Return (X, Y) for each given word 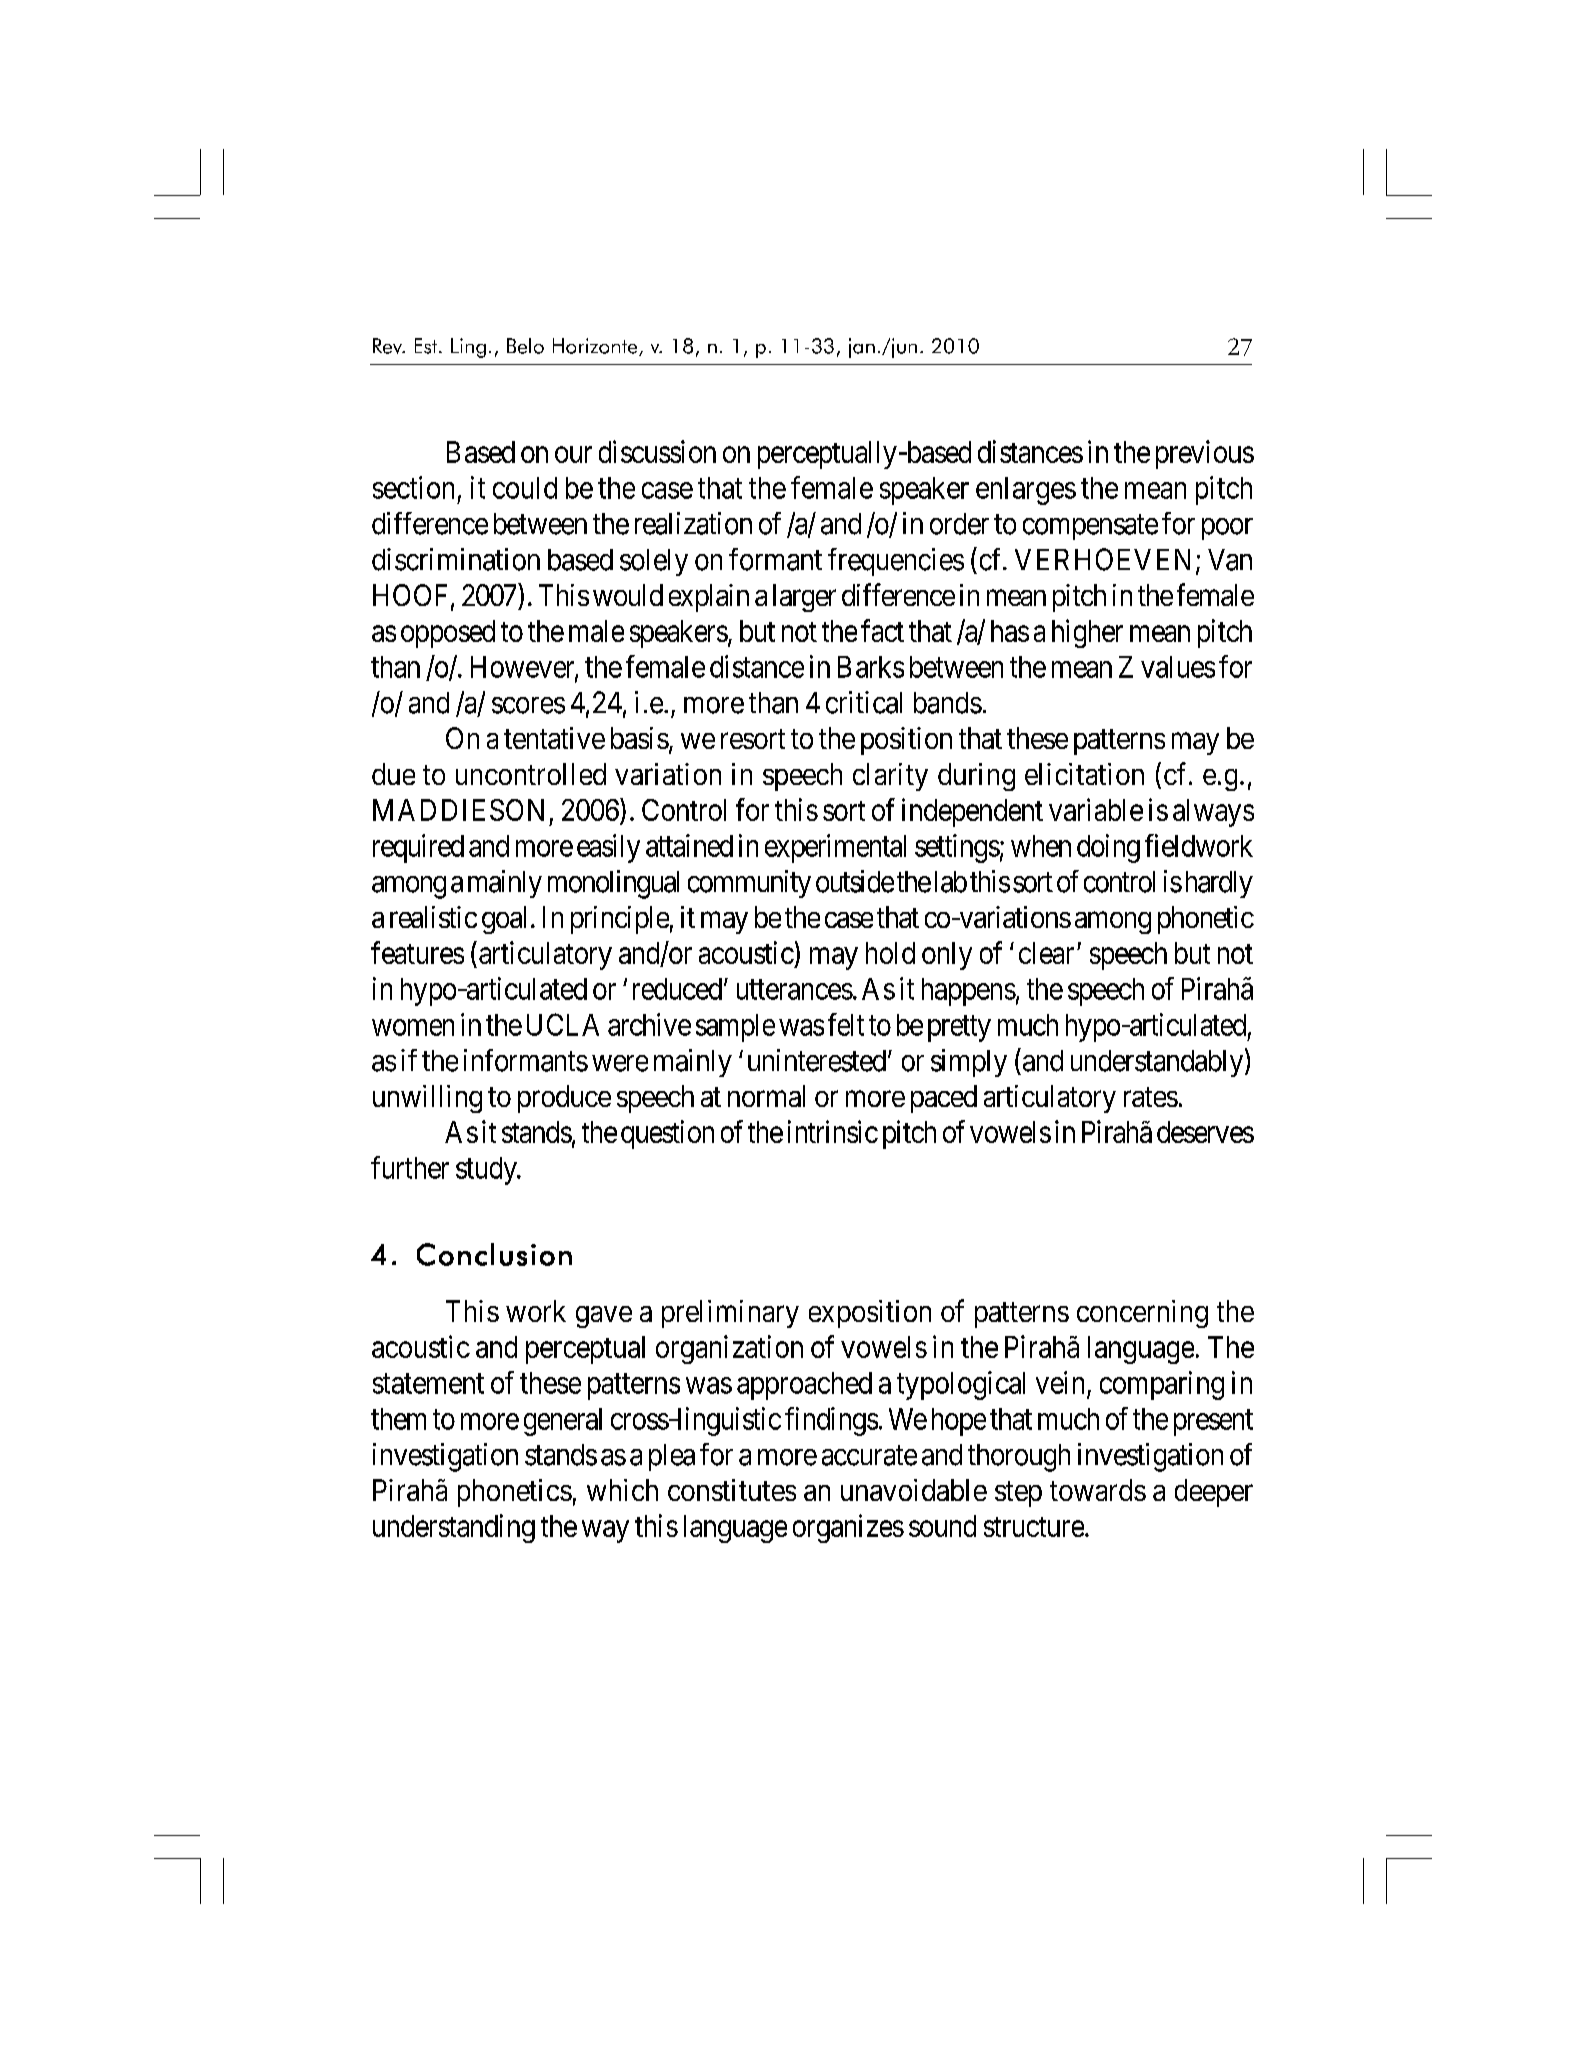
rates (1151, 1097)
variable (1096, 809)
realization (693, 523)
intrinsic (833, 1131)
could (525, 488)
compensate (1090, 527)
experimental (835, 848)
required (418, 848)
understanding (454, 1528)
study (487, 1171)
